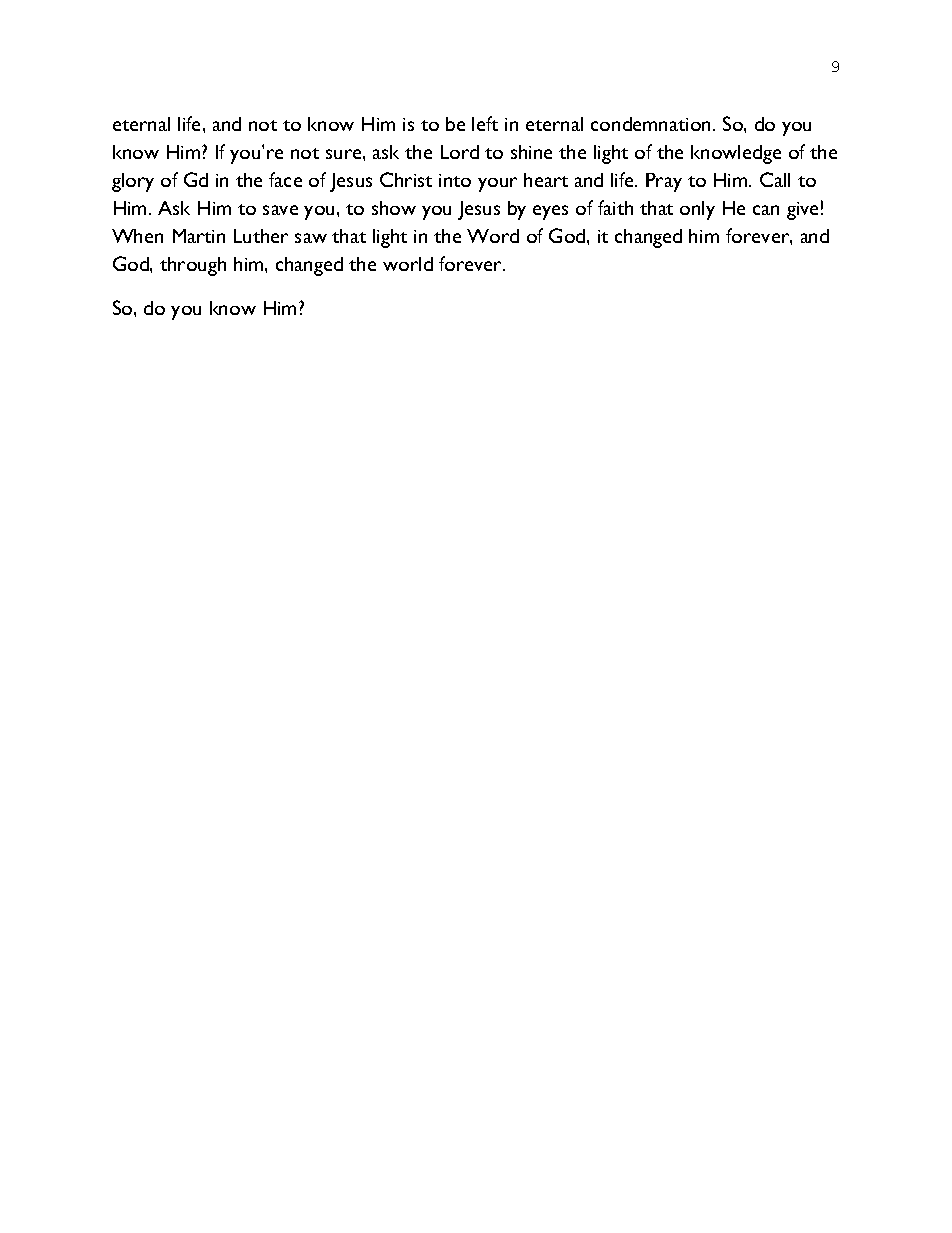 The image size is (952, 1233). I want to click on through, so click(193, 266).
